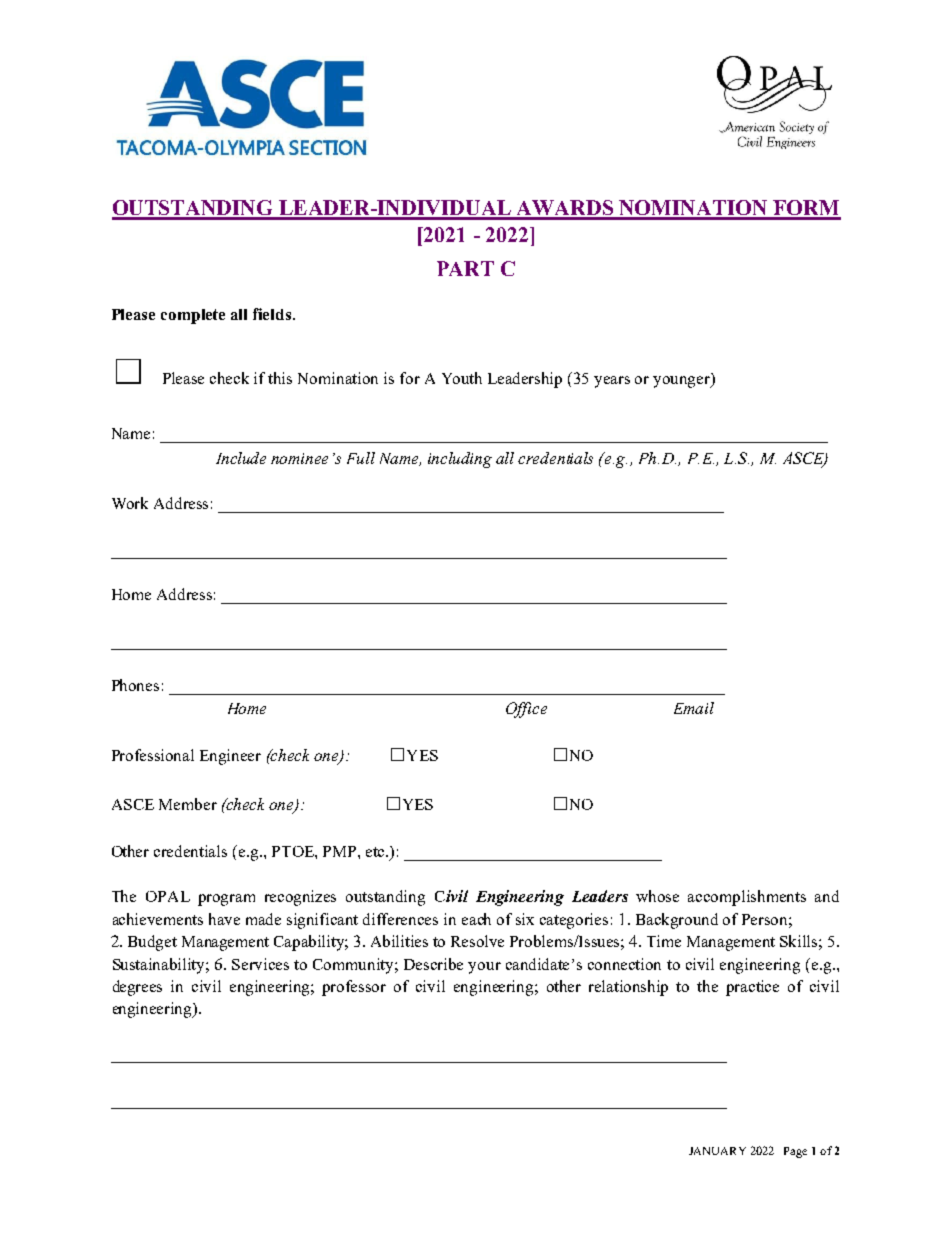  I want to click on practice, so click(752, 988).
